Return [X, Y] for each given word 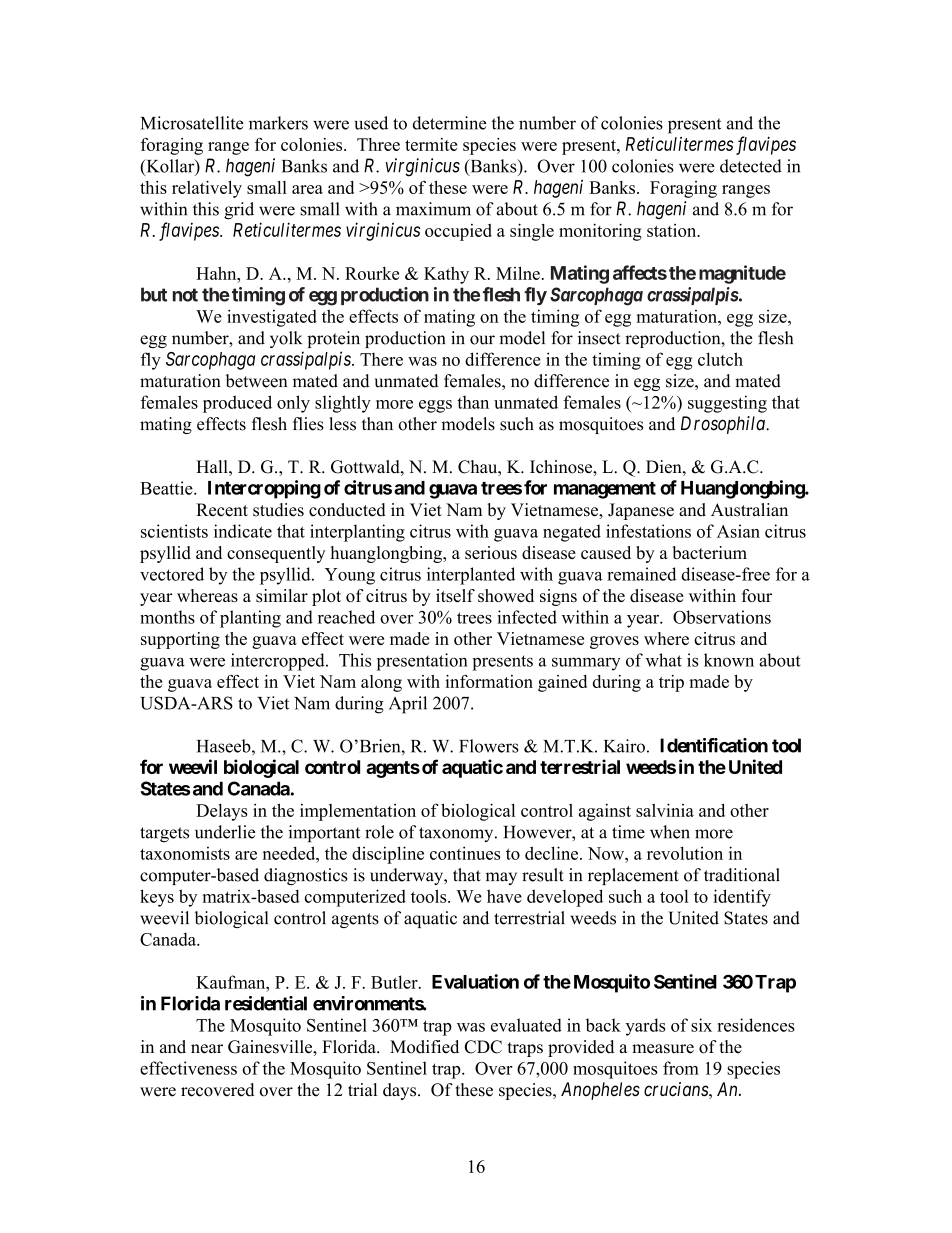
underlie [225, 832]
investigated [272, 318]
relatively [207, 189]
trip [671, 683]
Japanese [641, 511]
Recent [222, 510]
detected [751, 166]
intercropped [279, 662]
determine [449, 123]
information [489, 681]
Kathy [446, 275]
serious [491, 552]
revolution [685, 853]
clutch [720, 359]
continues [465, 853]
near [207, 1049]
